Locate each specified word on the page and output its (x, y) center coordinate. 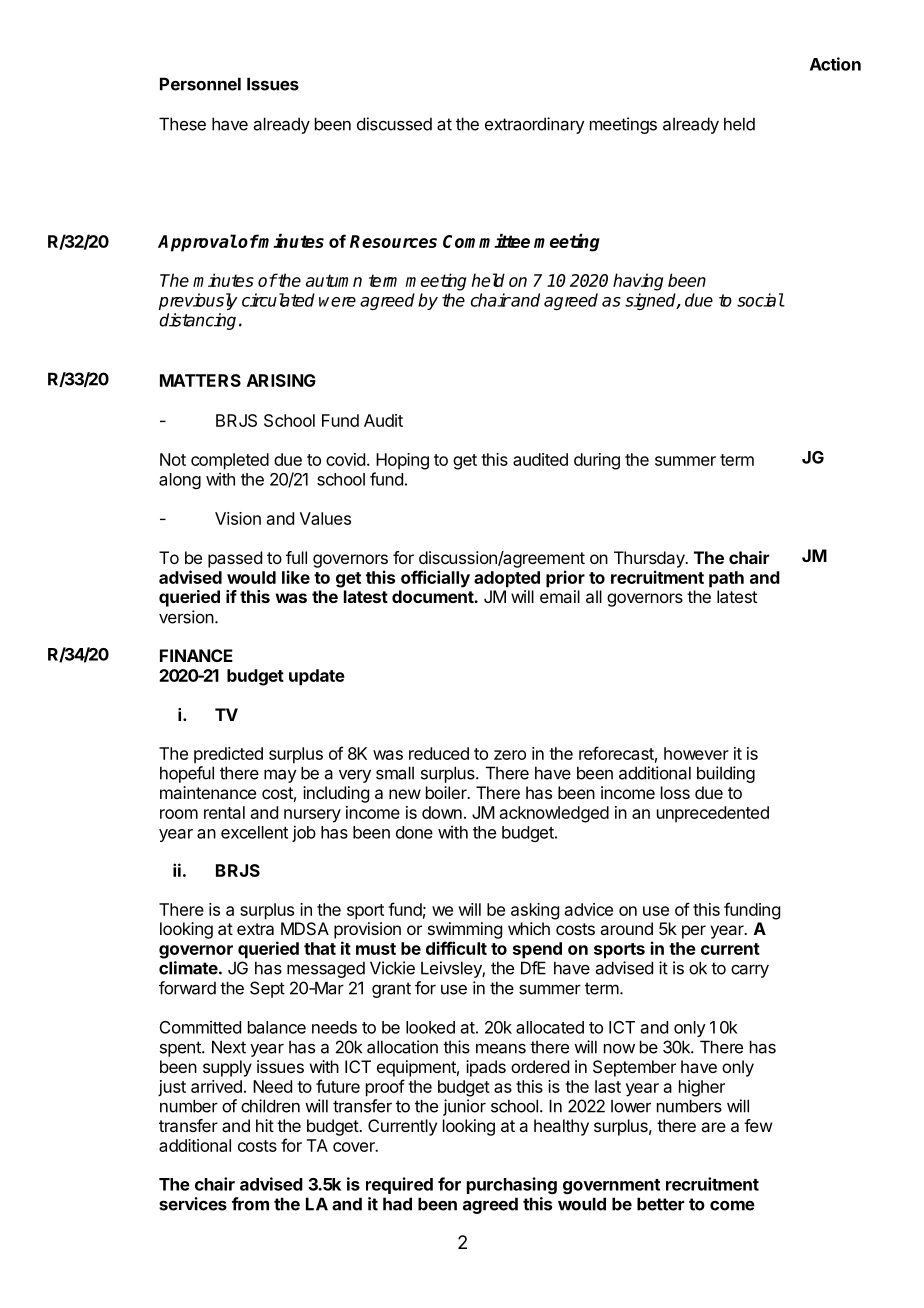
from (250, 1204)
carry (750, 971)
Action (835, 64)
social (760, 300)
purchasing (512, 1185)
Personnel (200, 84)
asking (535, 911)
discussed (394, 124)
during (597, 461)
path (726, 579)
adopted (507, 579)
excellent (254, 832)
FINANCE (196, 655)
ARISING (281, 380)
